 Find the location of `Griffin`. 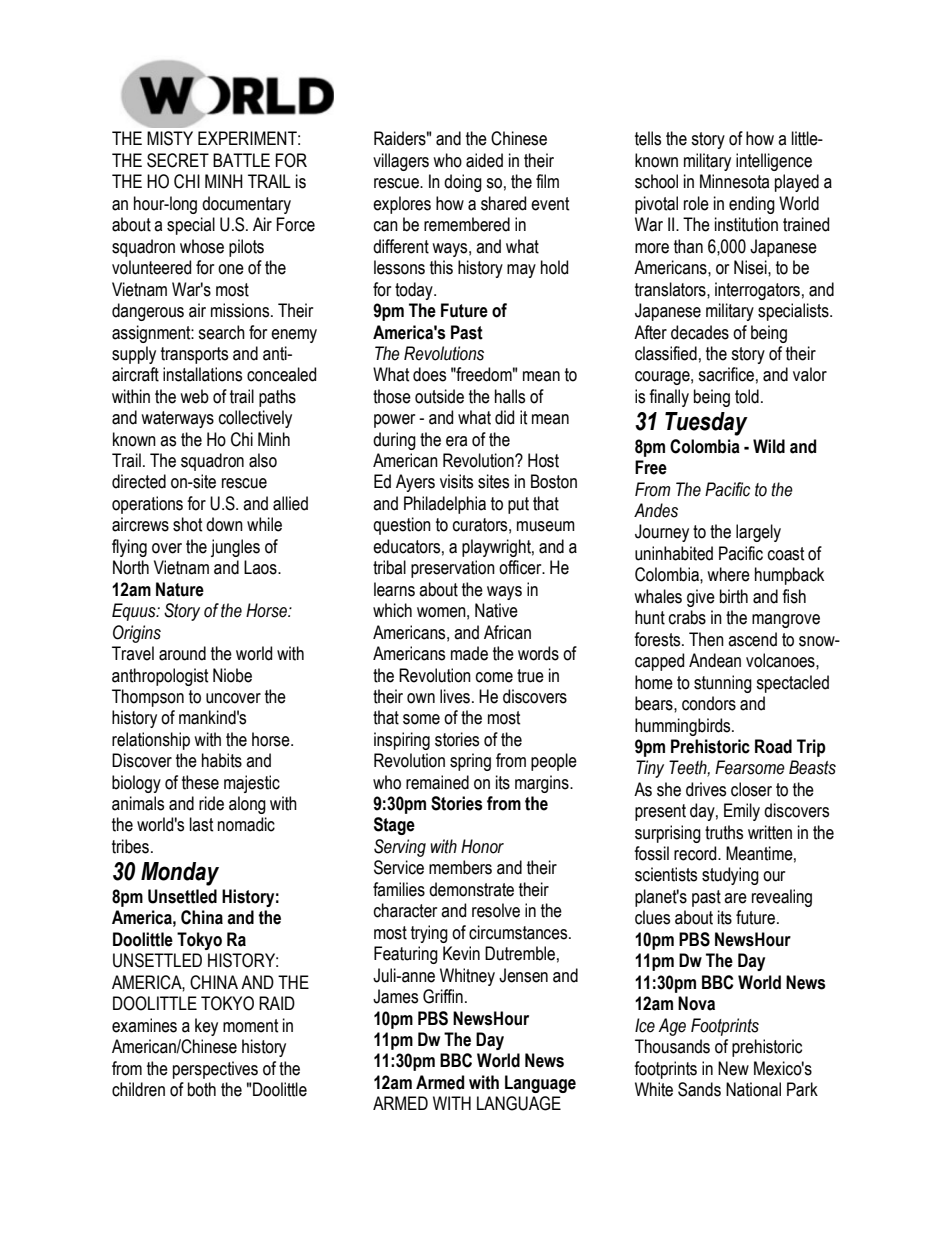

Griffin is located at coordinates (443, 996).
